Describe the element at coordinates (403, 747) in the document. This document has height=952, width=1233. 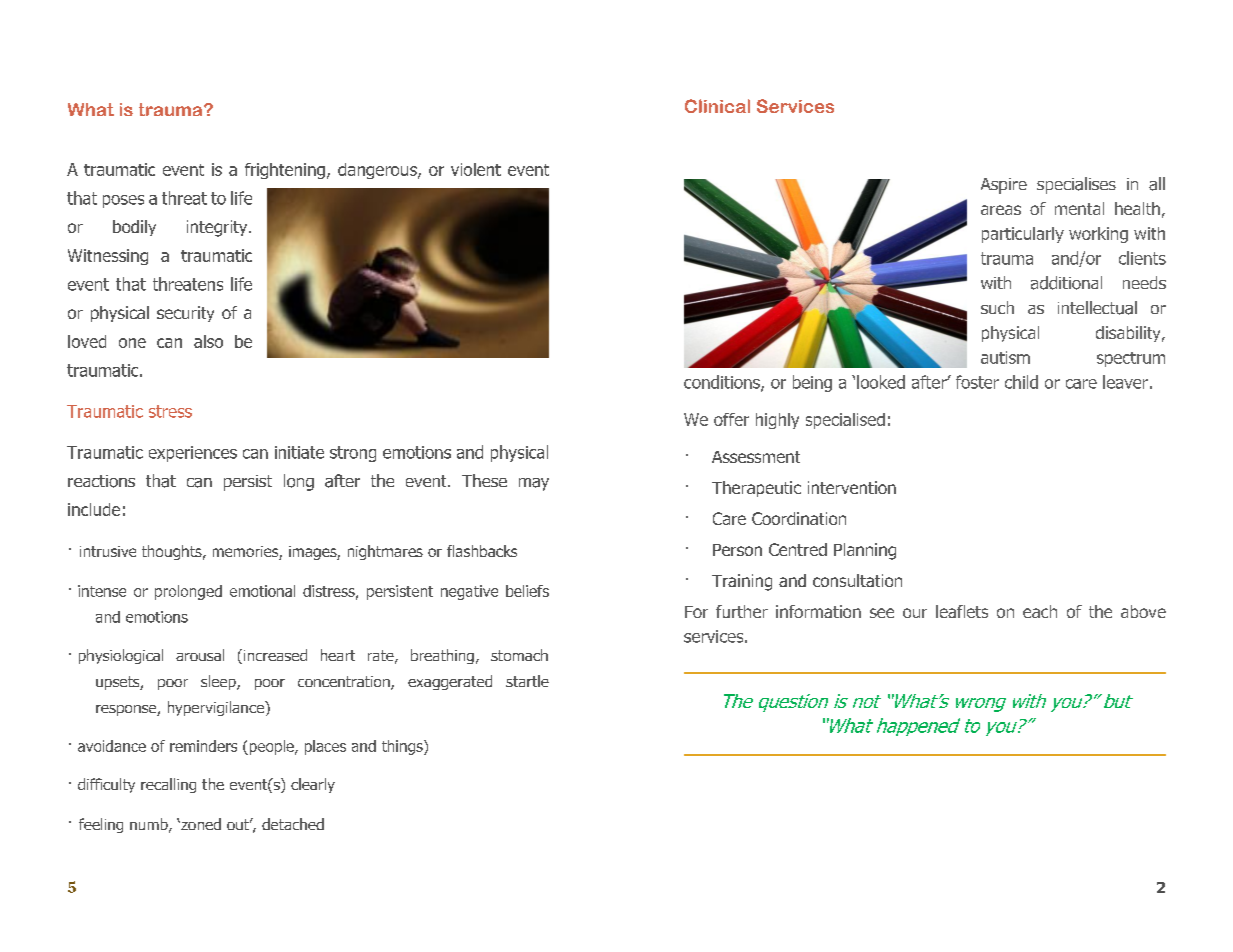
I see `things` at that location.
